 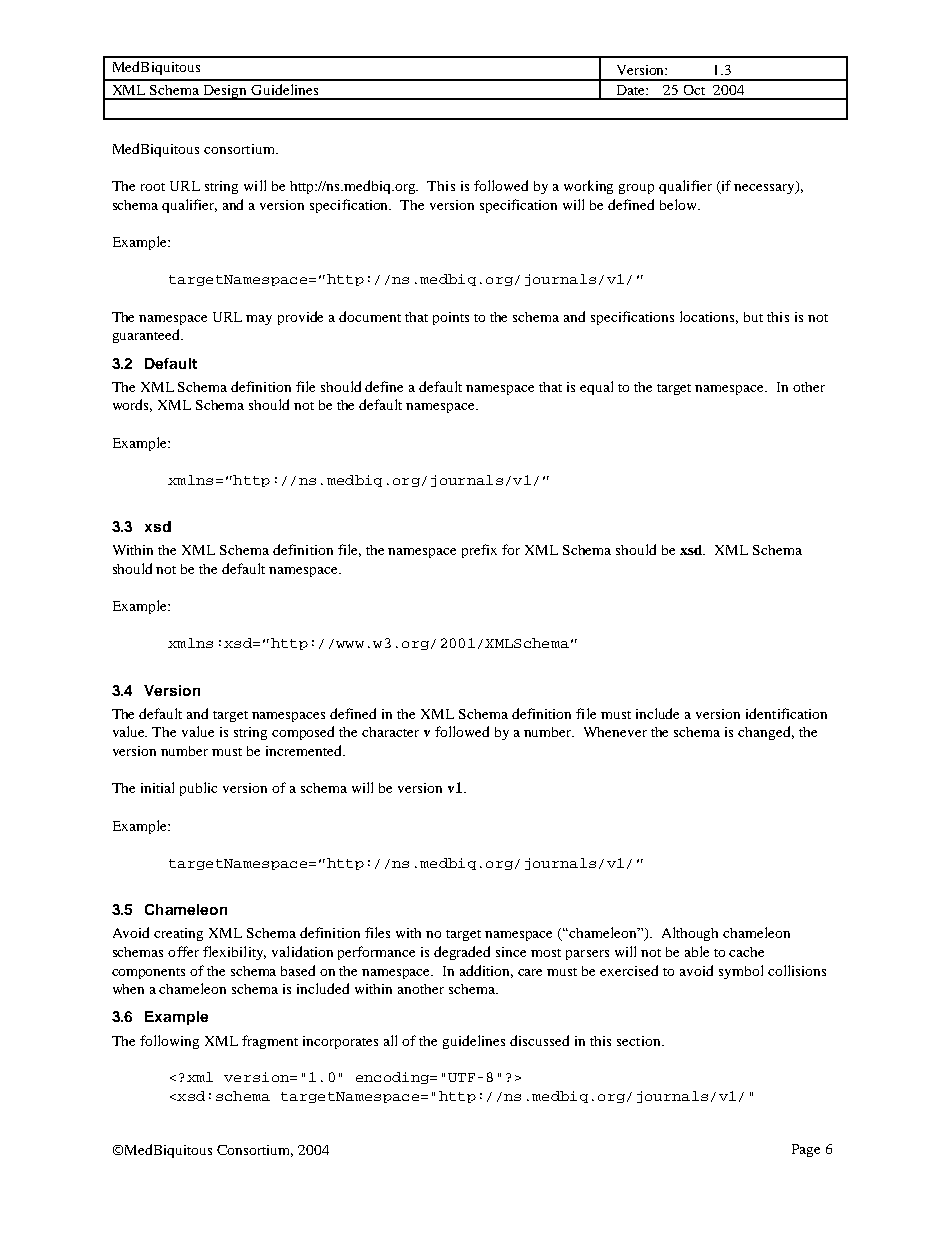 I want to click on prefix, so click(x=479, y=551).
